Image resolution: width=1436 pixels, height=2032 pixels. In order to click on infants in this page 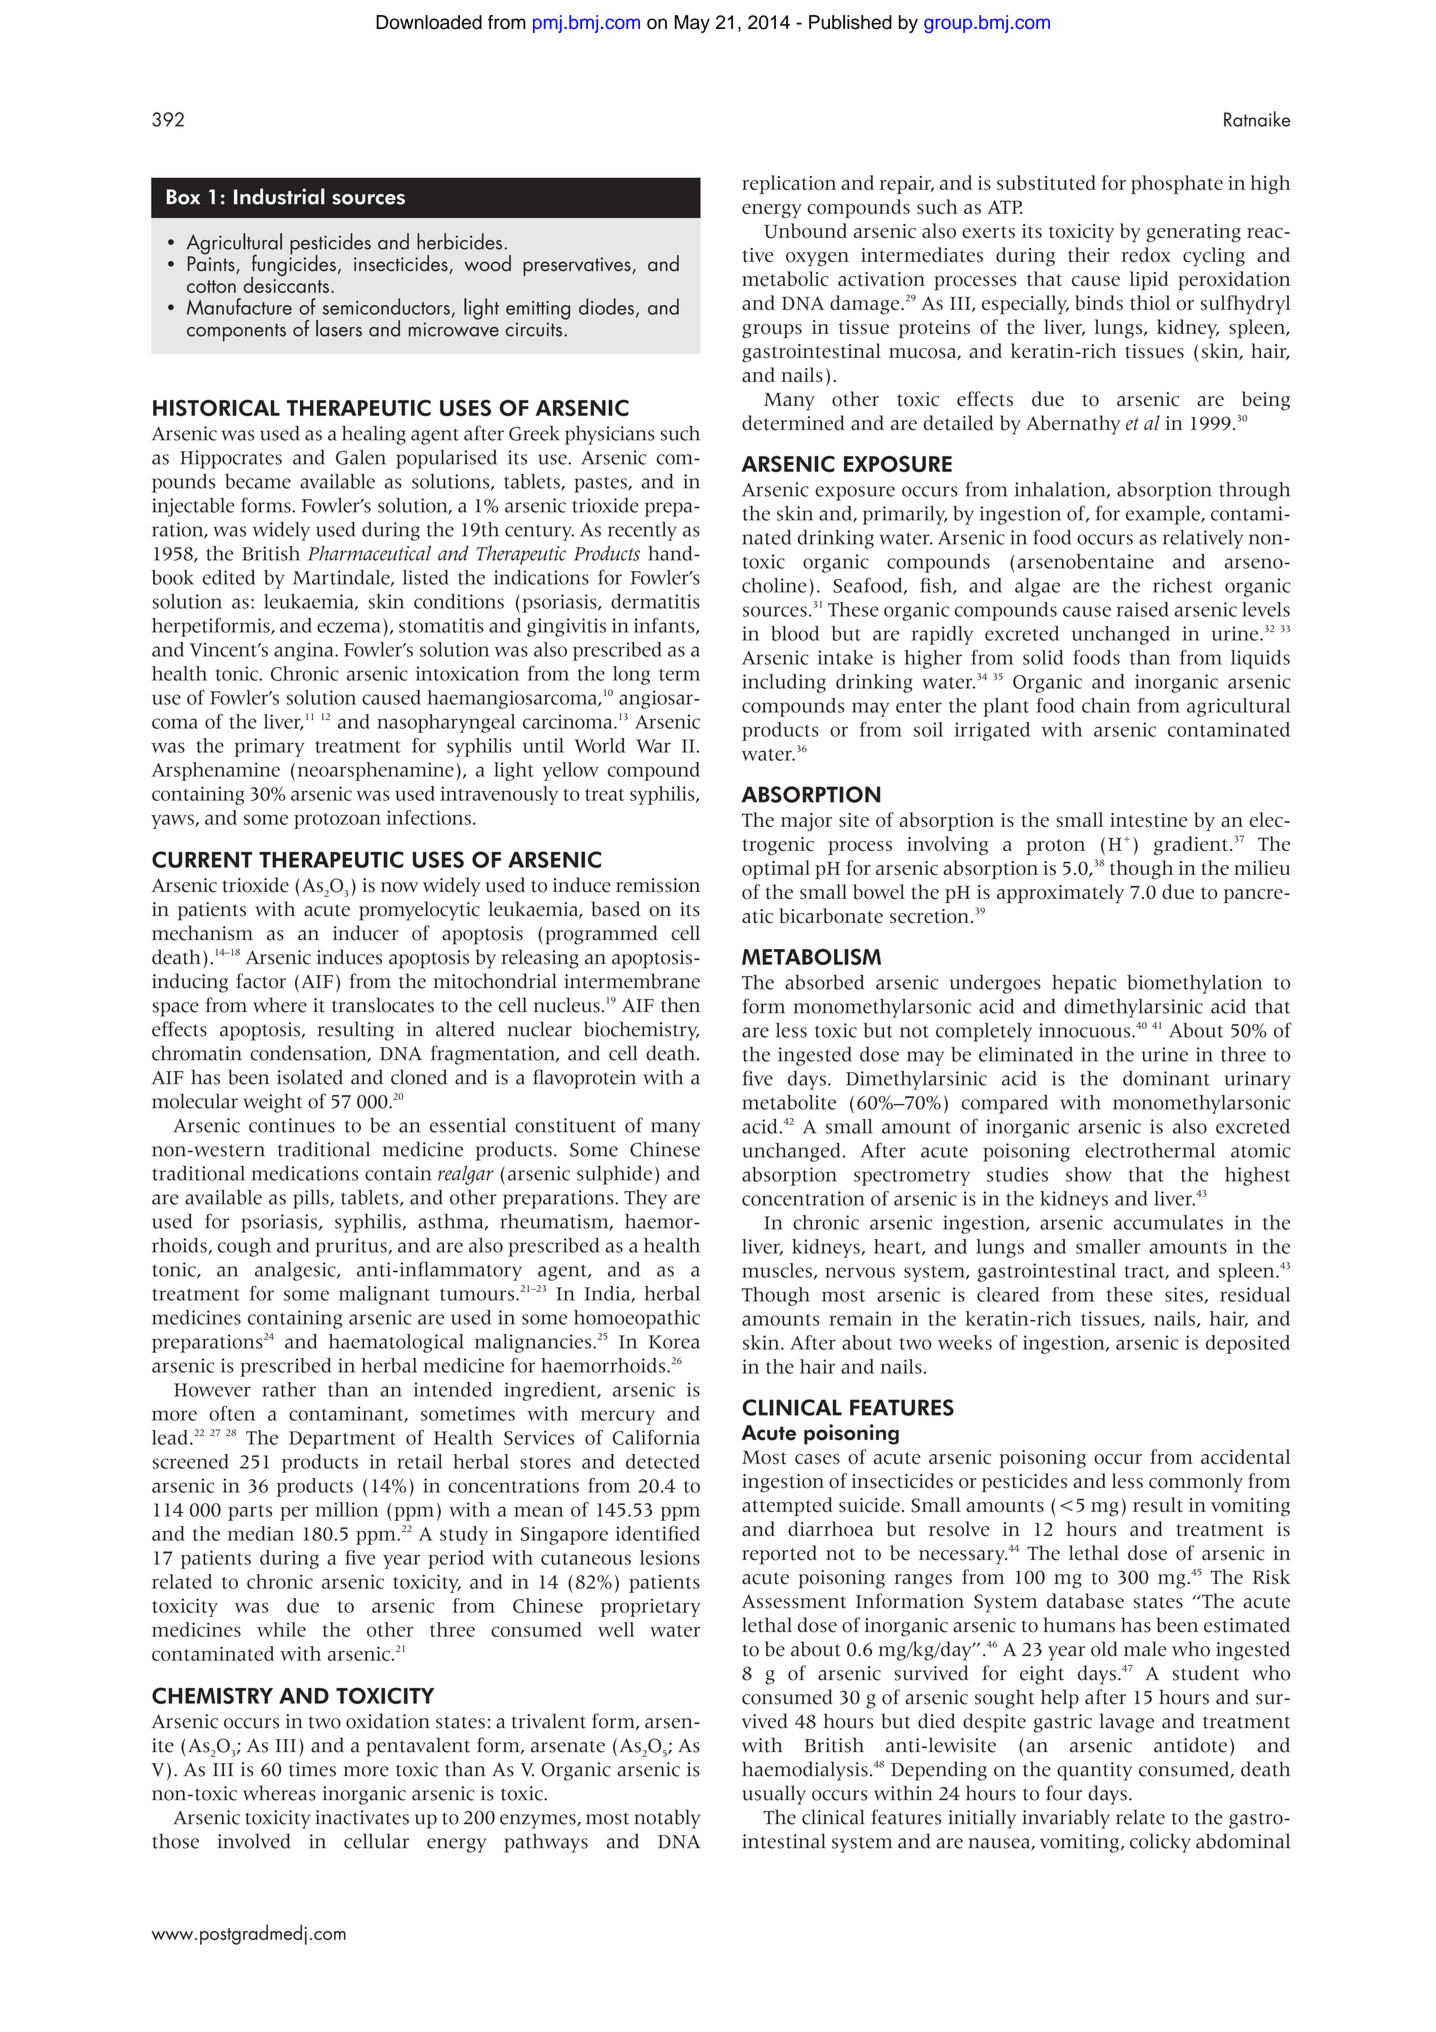, I will do `click(665, 626)`.
